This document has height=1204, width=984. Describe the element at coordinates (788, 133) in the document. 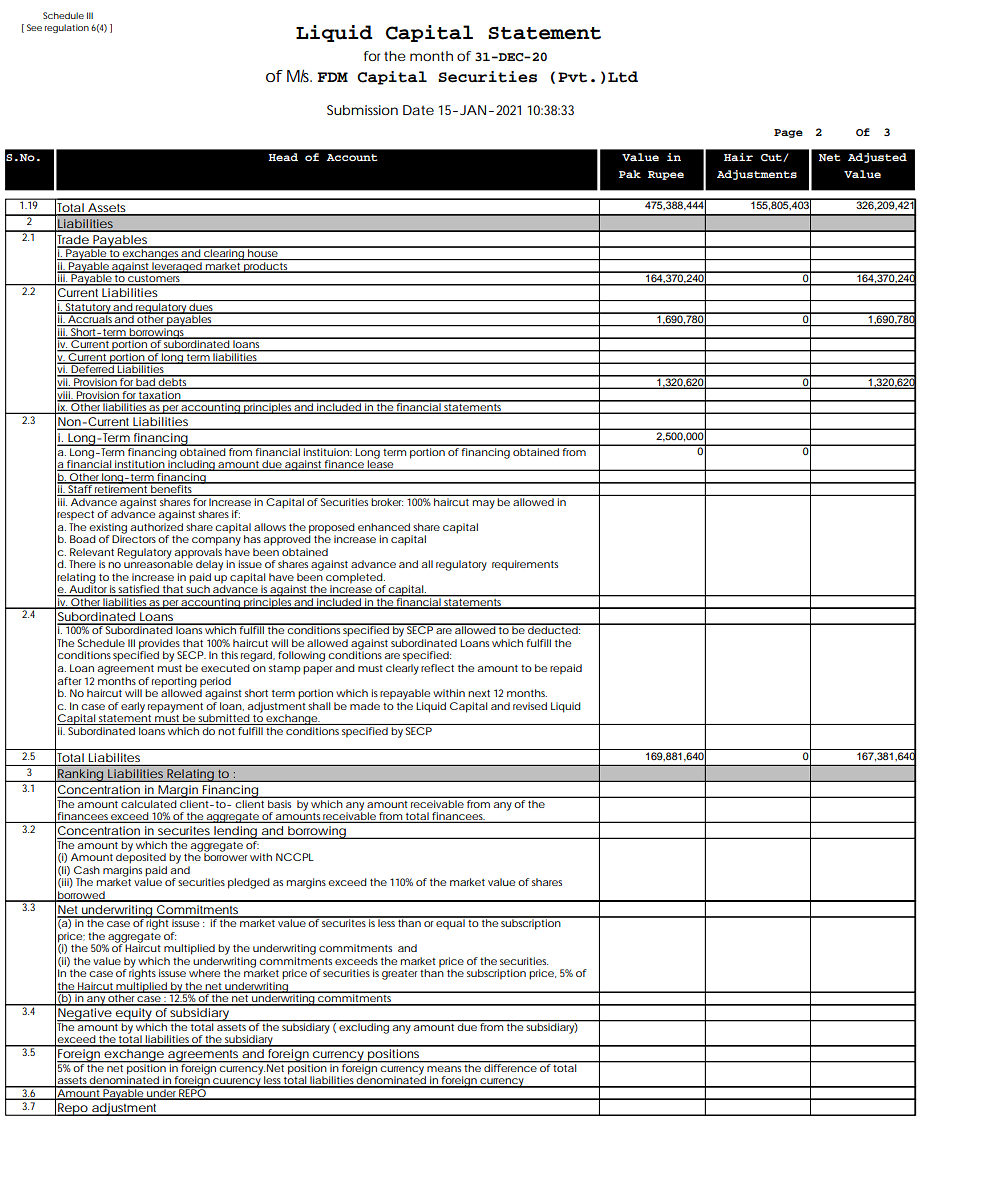

I see `Page` at that location.
